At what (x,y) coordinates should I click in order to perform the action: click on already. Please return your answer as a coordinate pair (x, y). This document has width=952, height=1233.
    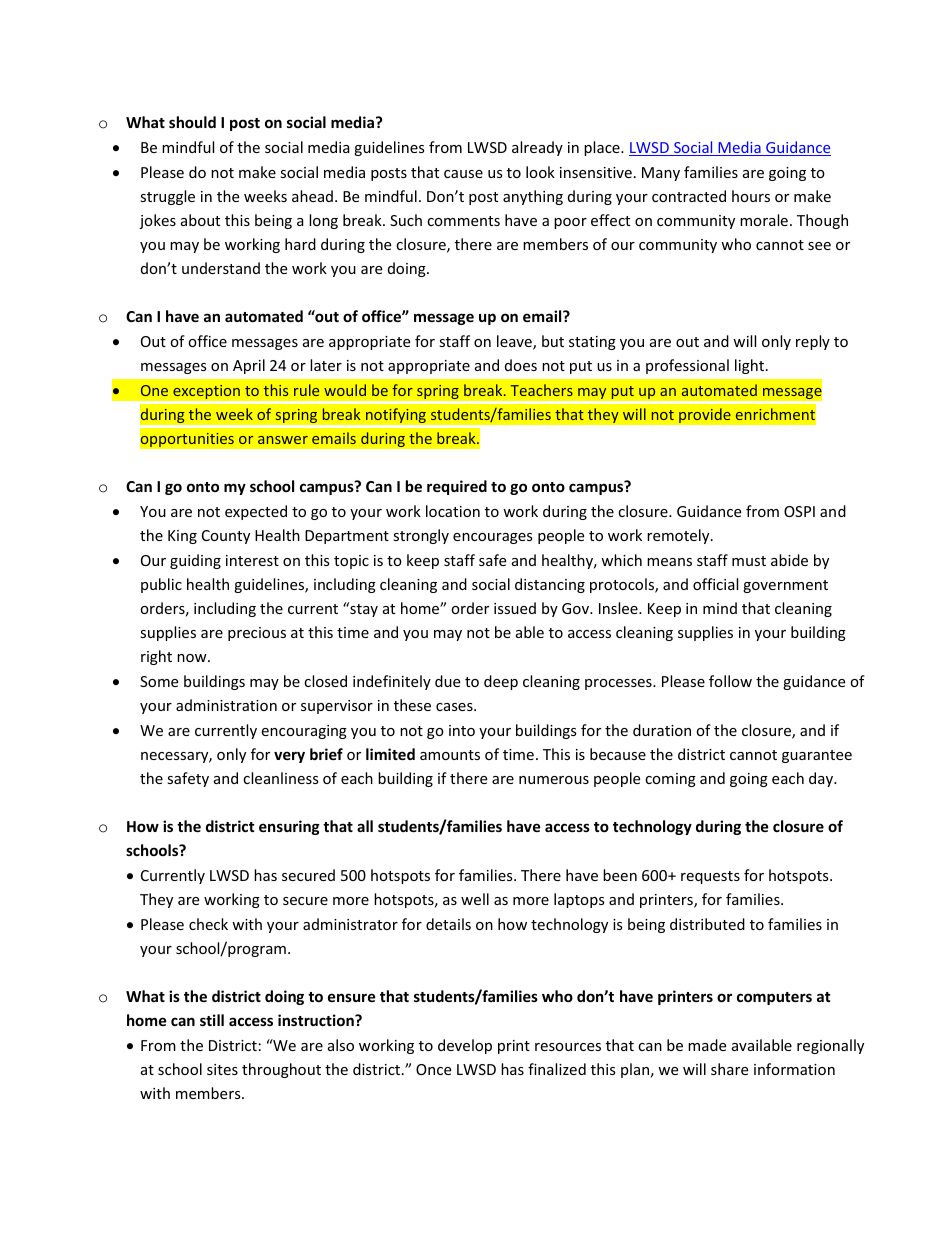
    Looking at the image, I should click on (537, 148).
